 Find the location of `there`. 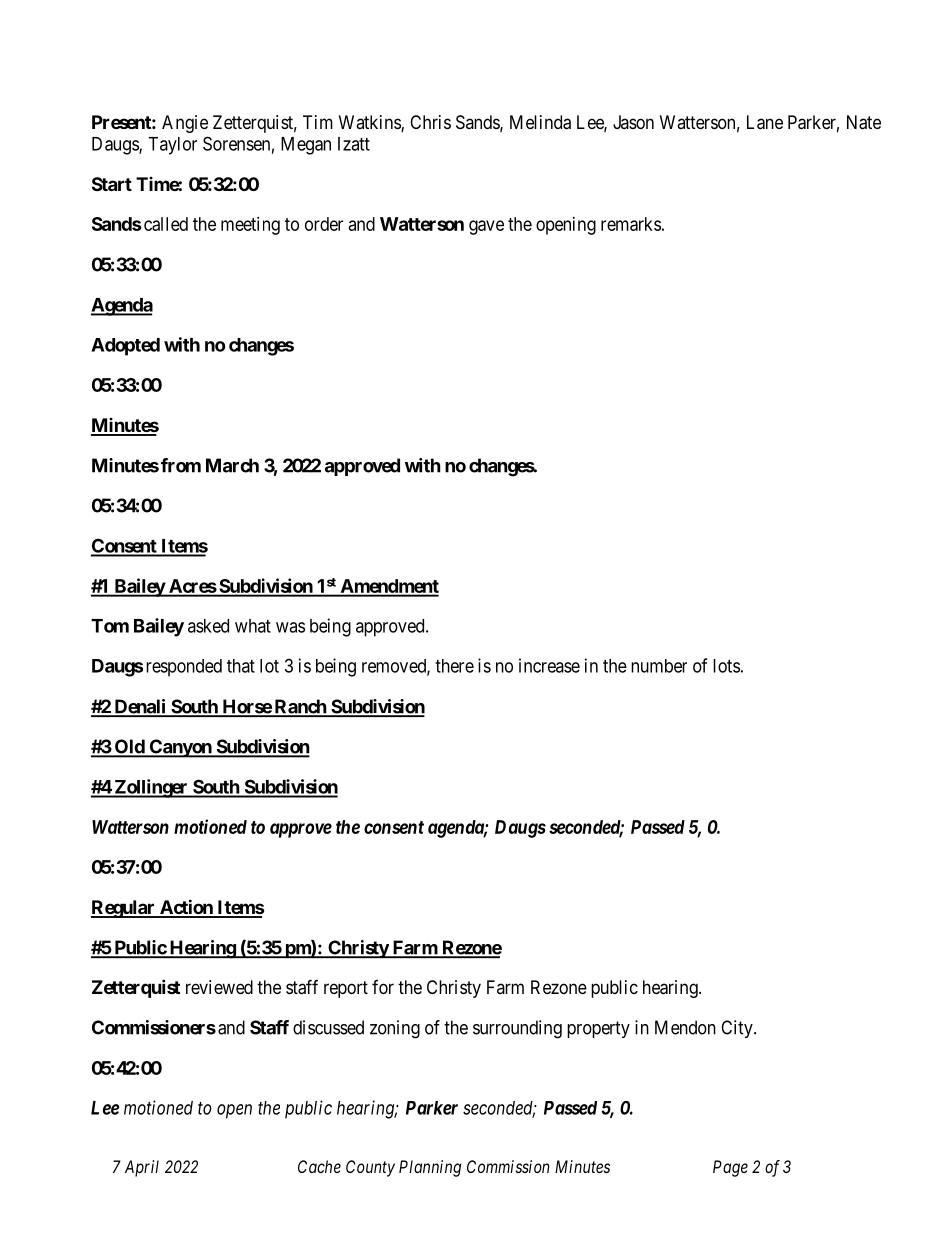

there is located at coordinates (454, 666).
